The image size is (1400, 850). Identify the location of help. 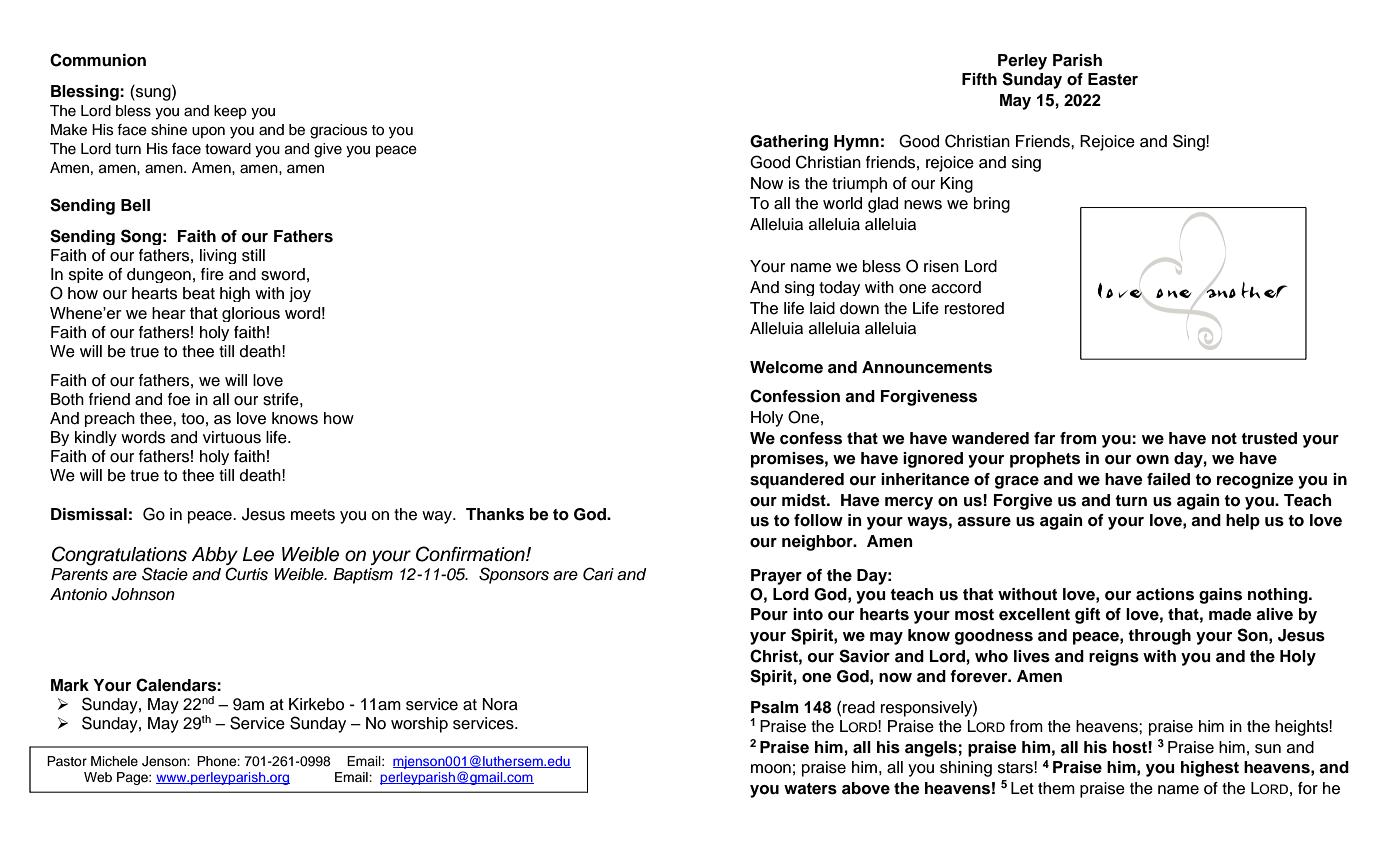
(1243, 522).
